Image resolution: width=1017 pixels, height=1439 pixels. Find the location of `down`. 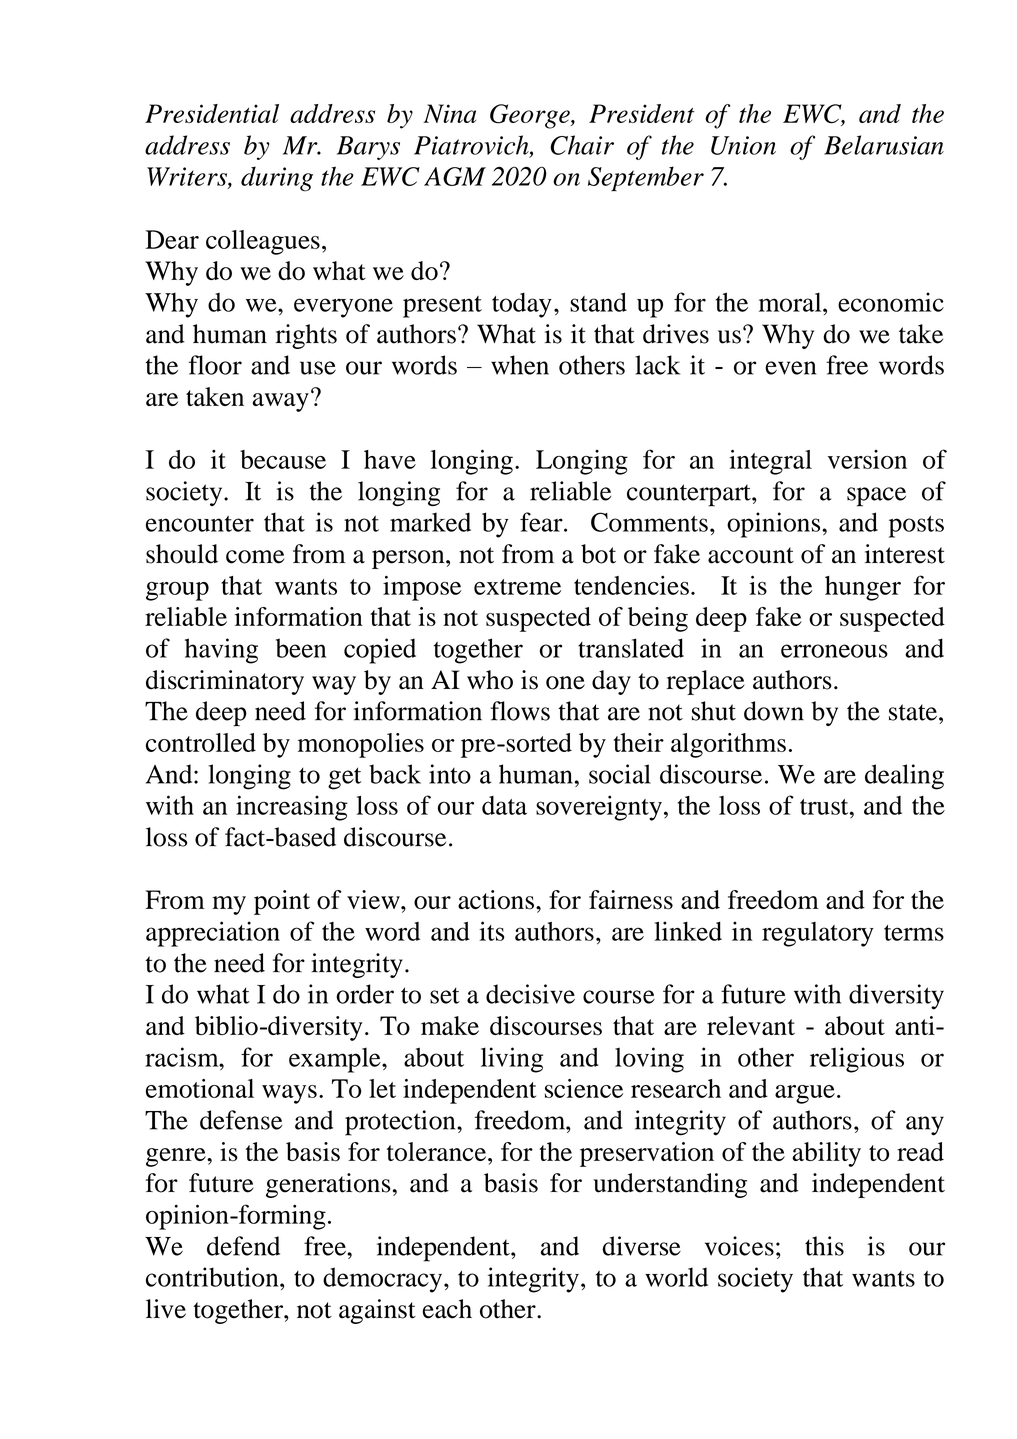

down is located at coordinates (774, 711).
